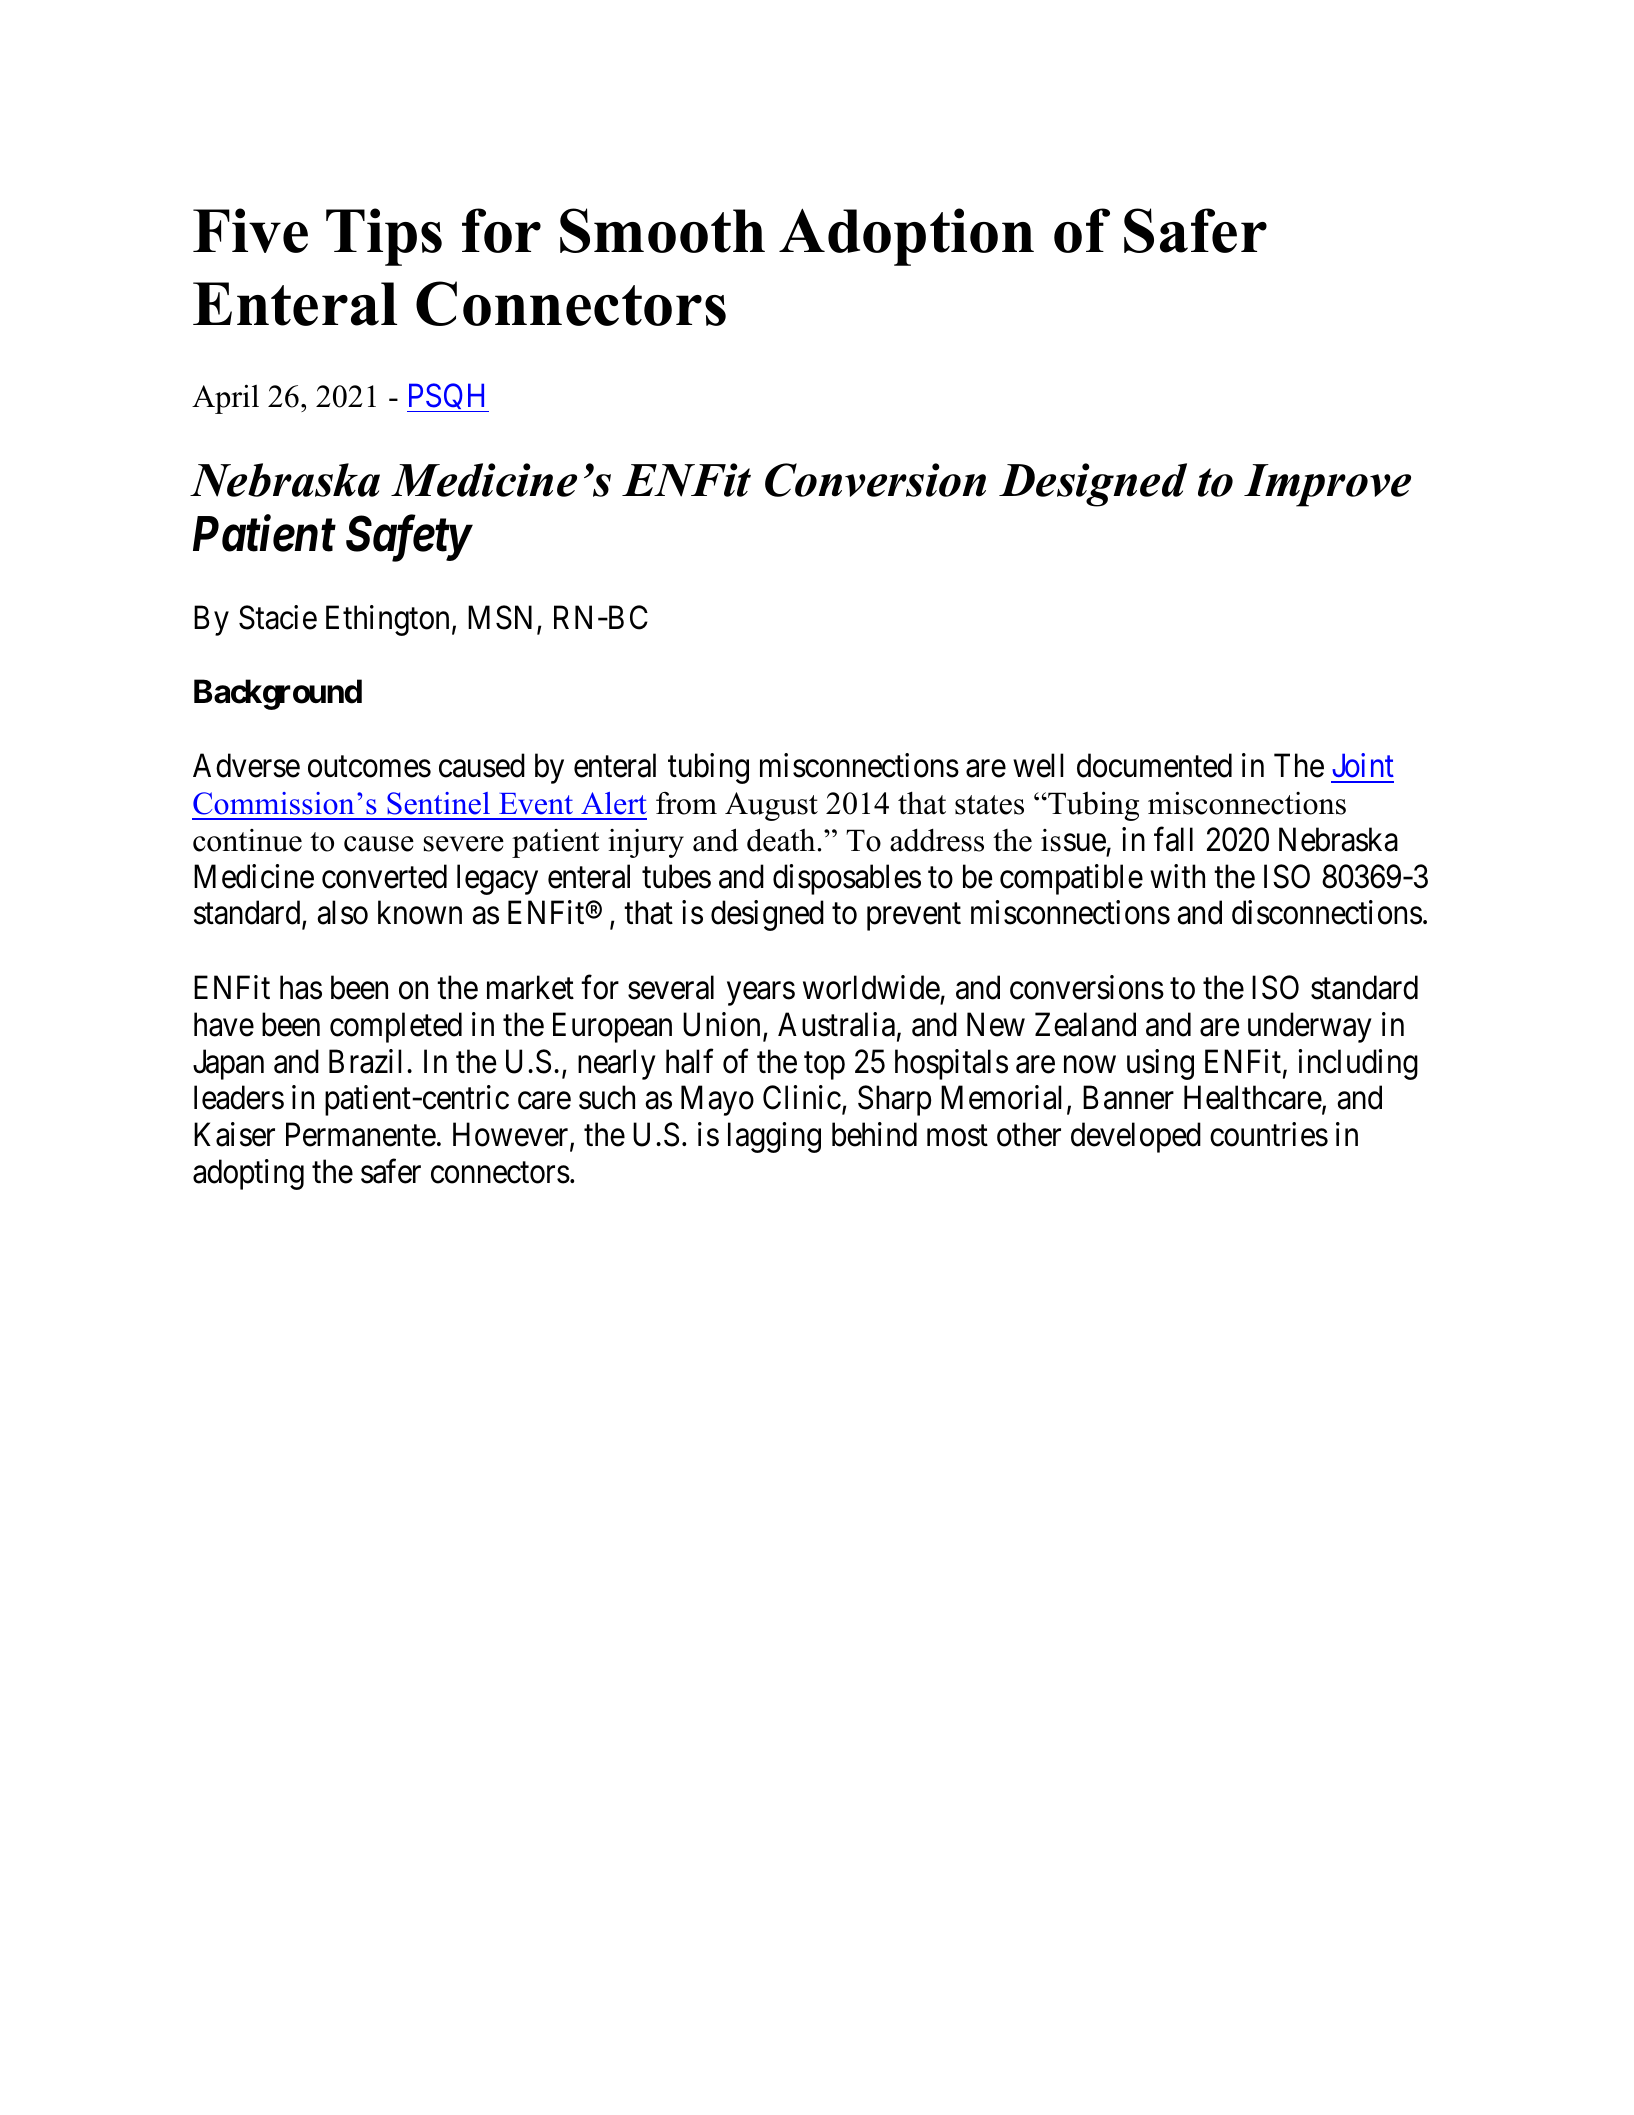 The width and height of the document is (1634, 2115). I want to click on with, so click(1177, 876).
